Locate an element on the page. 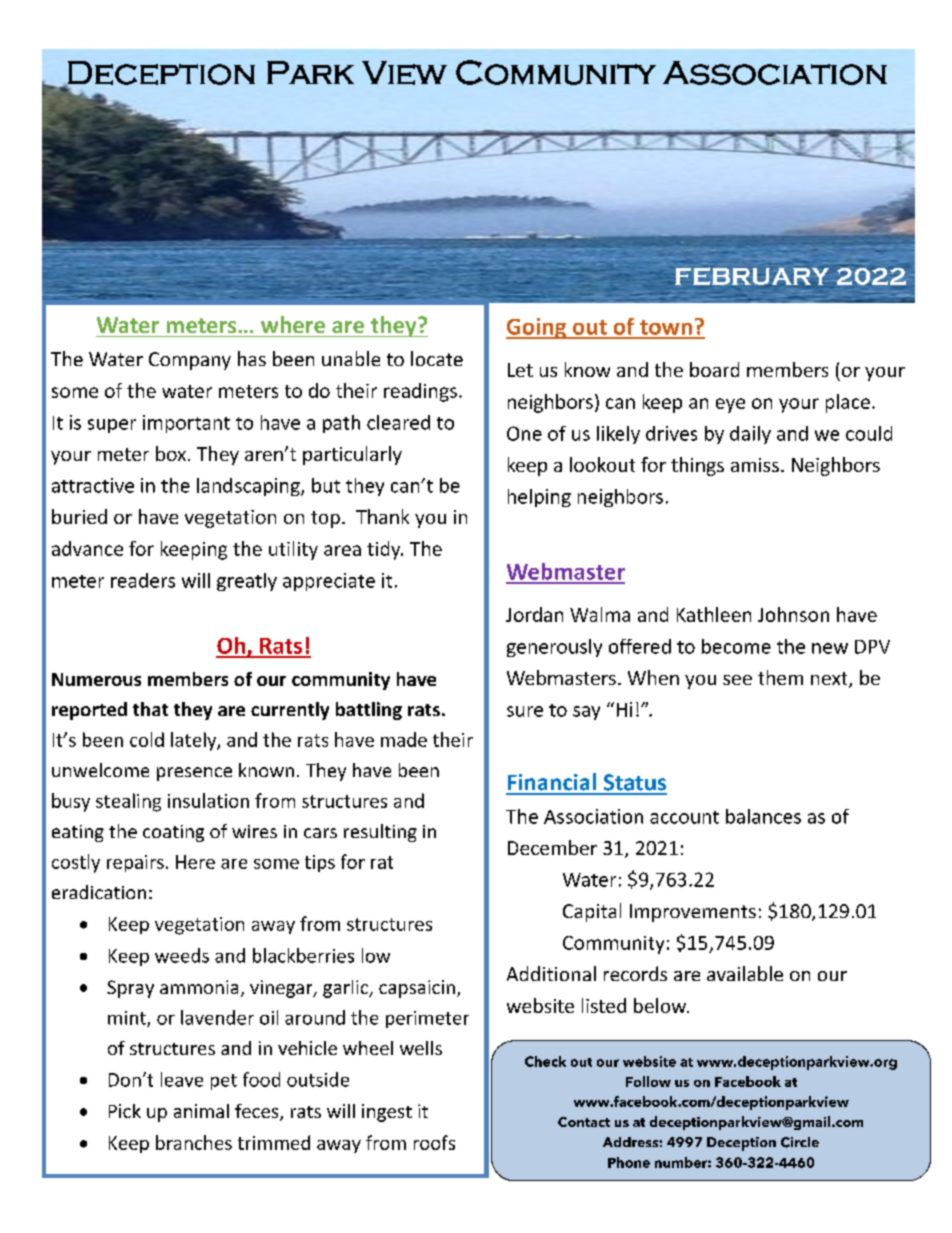 This page has width=952, height=1233. that is located at coordinates (150, 709).
